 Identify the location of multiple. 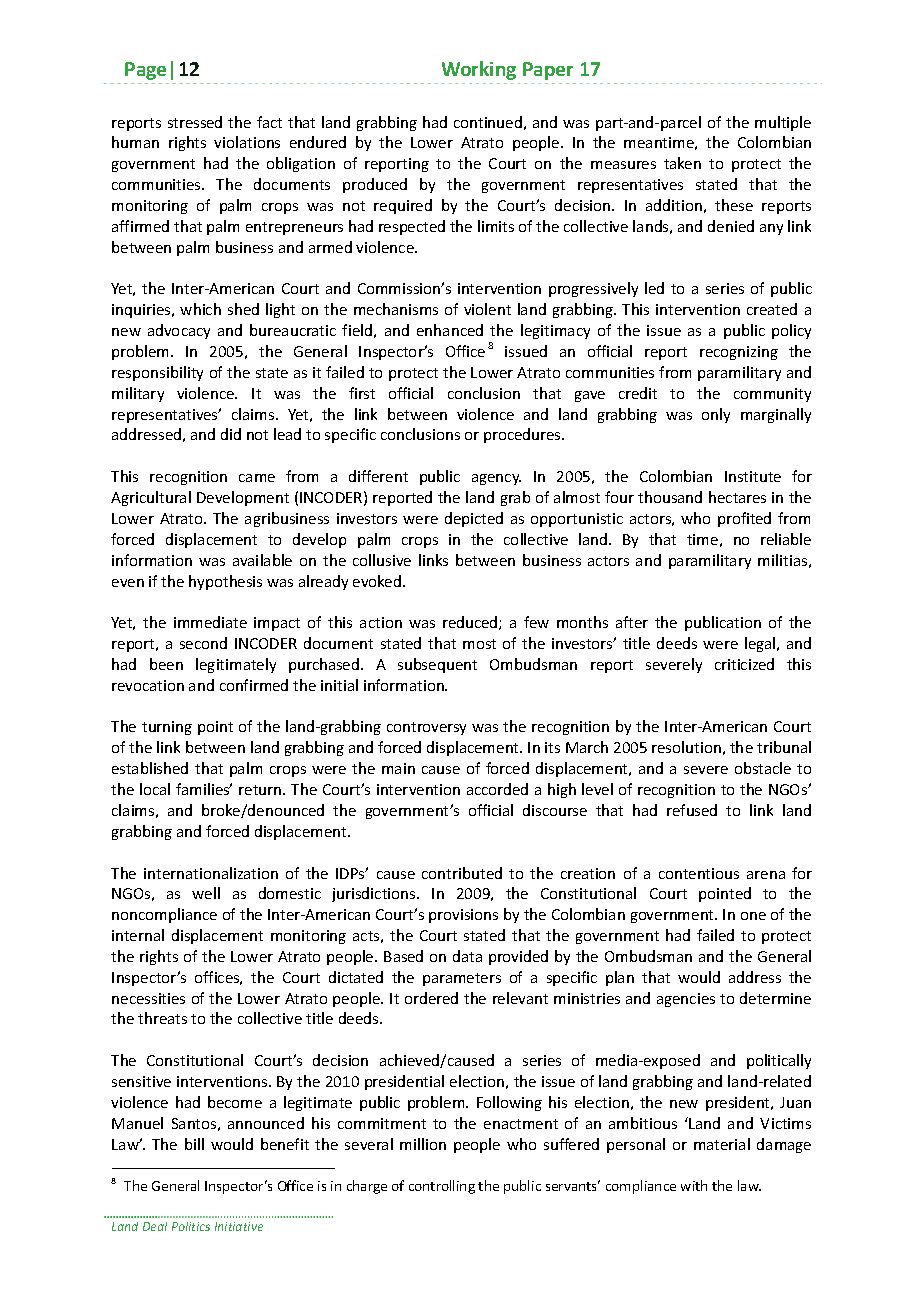
(783, 123).
